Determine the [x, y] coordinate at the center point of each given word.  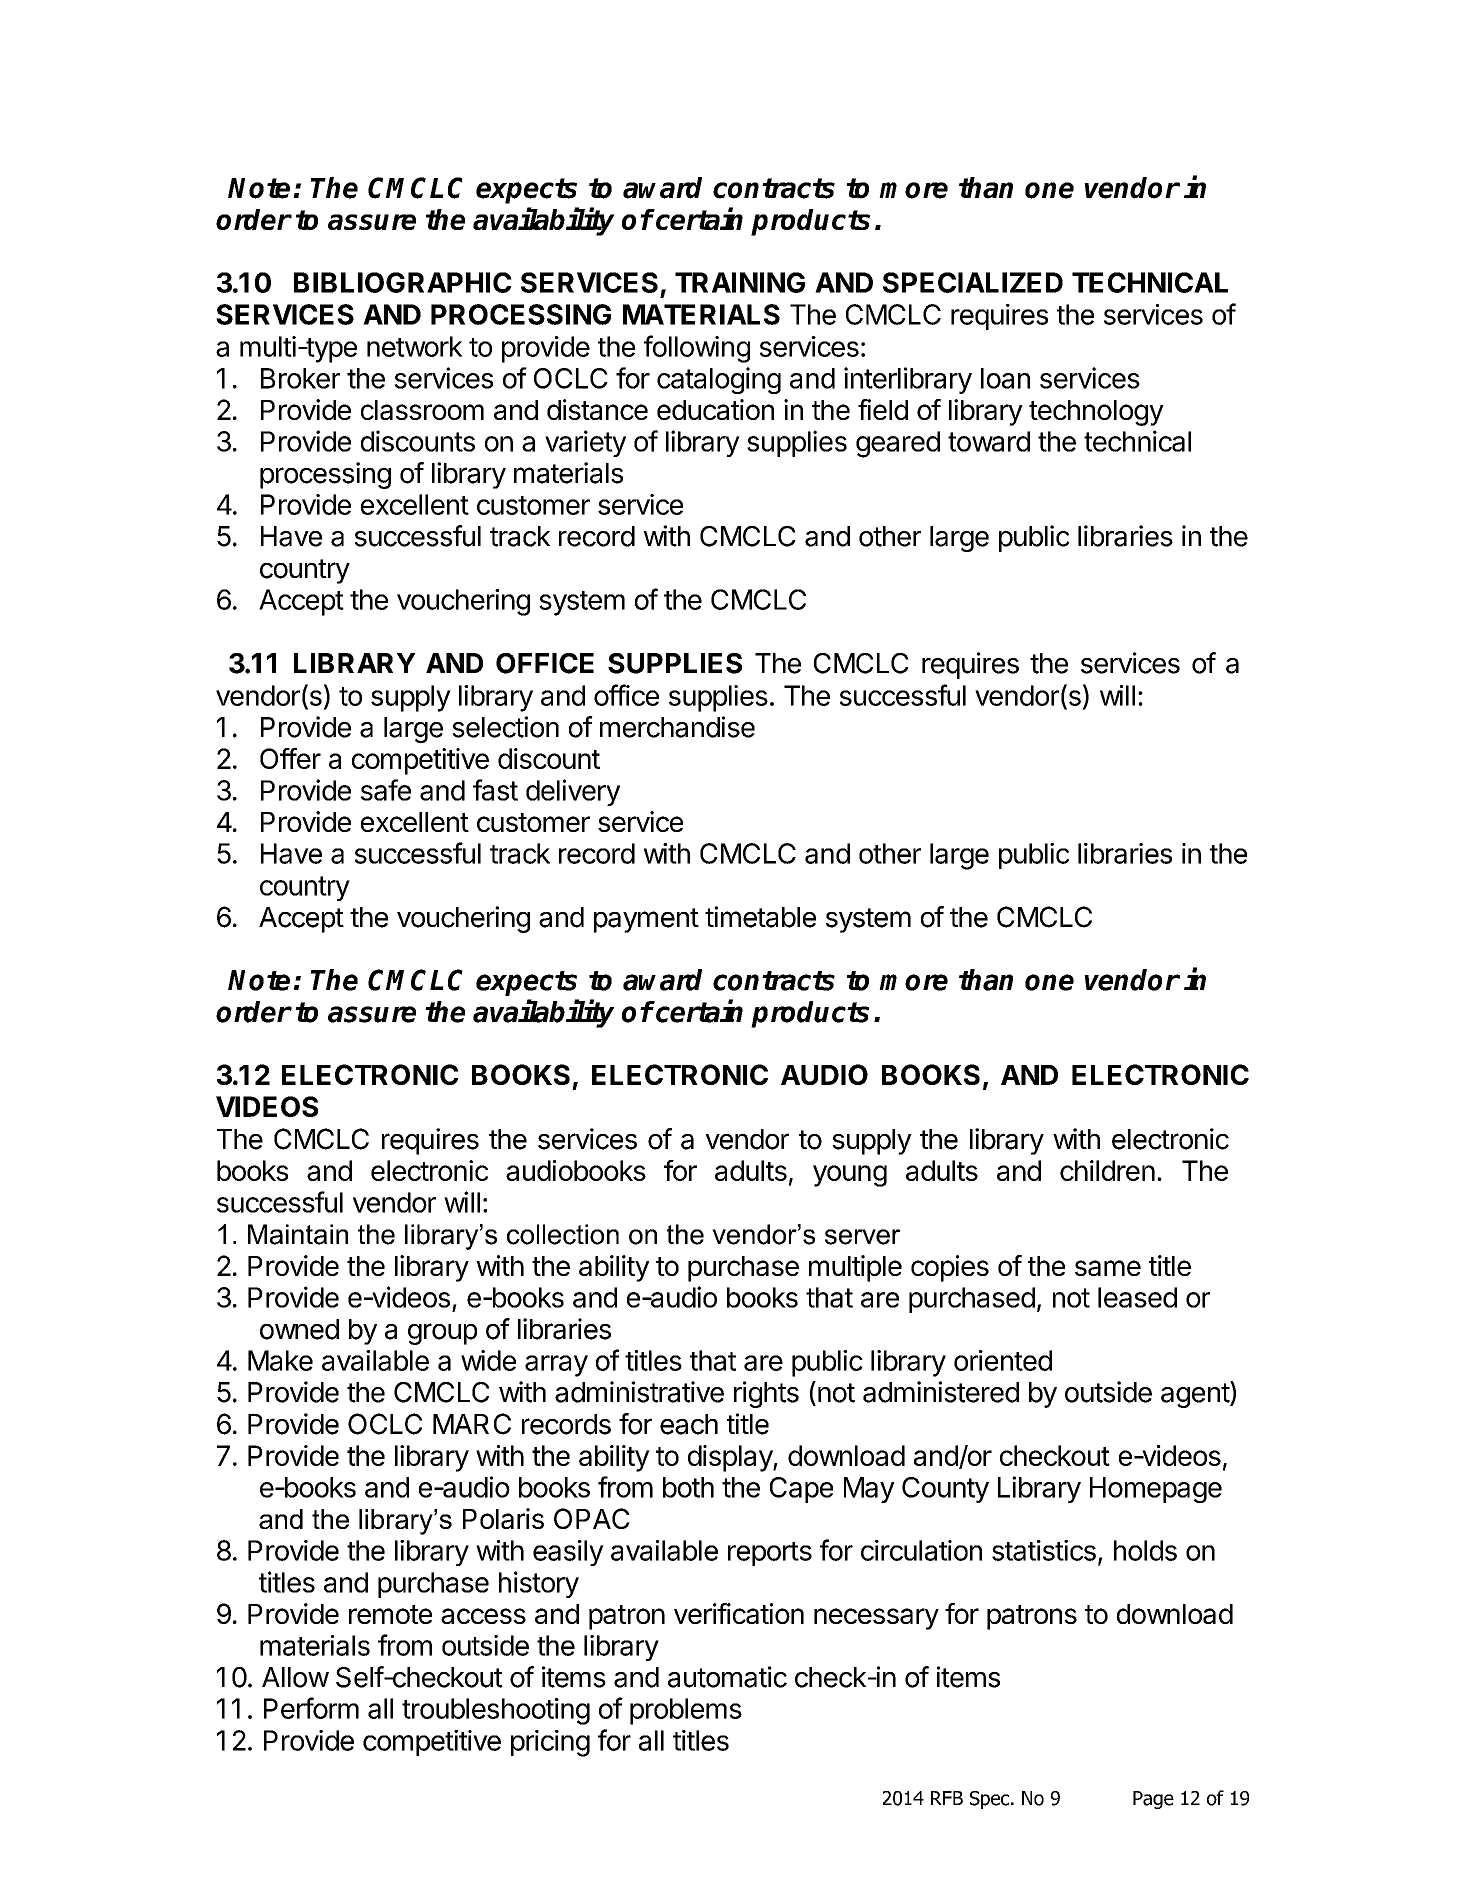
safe [386, 790]
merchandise [677, 727]
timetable [760, 917]
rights [766, 1394]
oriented [1003, 1360]
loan [1005, 378]
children [1107, 1170]
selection [505, 727]
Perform [311, 1708]
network [415, 346]
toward [989, 441]
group [442, 1334]
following [697, 349]
